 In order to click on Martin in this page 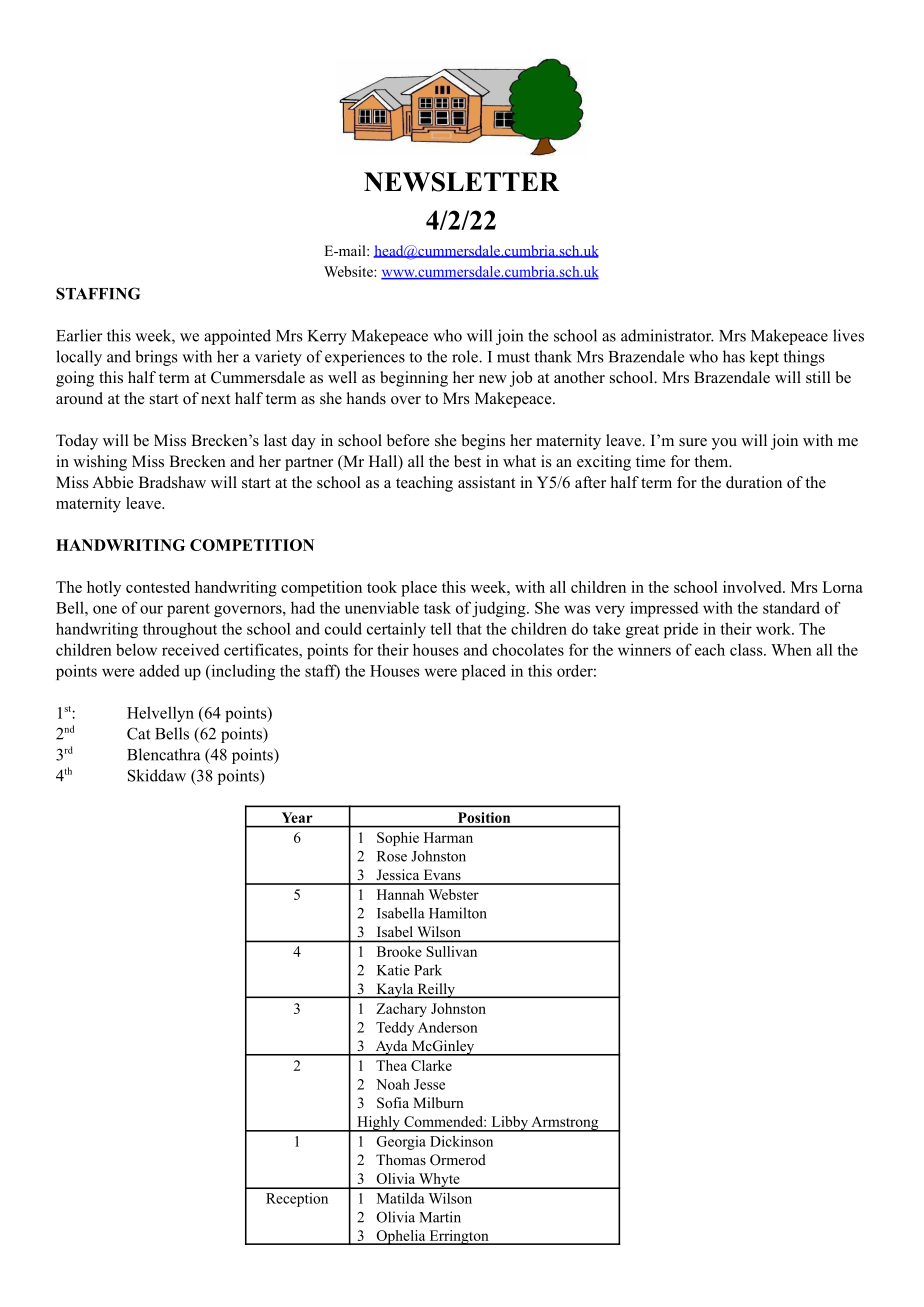, I will do `click(440, 1217)`.
